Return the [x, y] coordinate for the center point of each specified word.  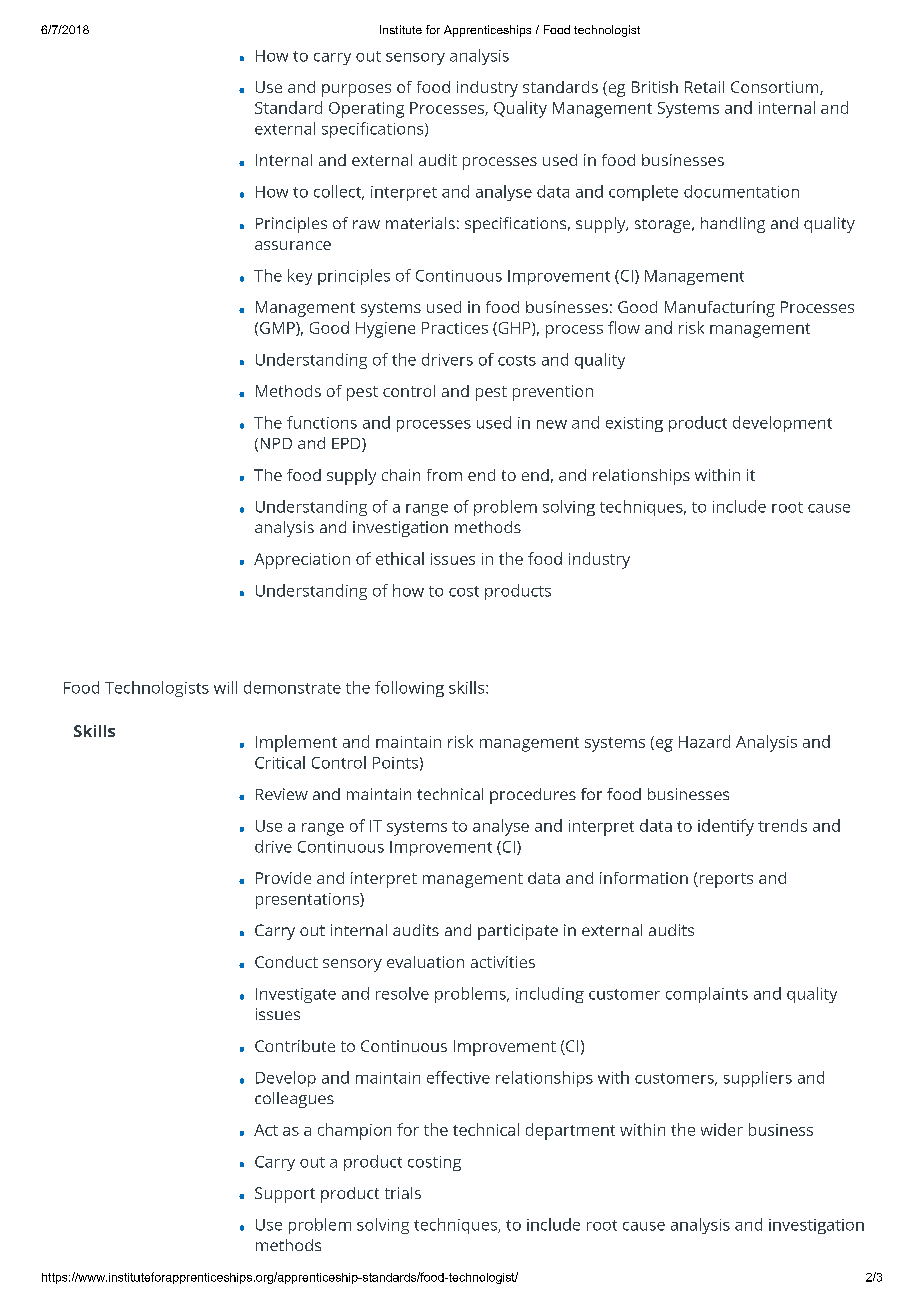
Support [285, 1195]
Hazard [704, 741]
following [409, 689]
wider [722, 1129]
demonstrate [292, 687]
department [570, 1131]
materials [420, 223]
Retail [704, 87]
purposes [356, 90]
